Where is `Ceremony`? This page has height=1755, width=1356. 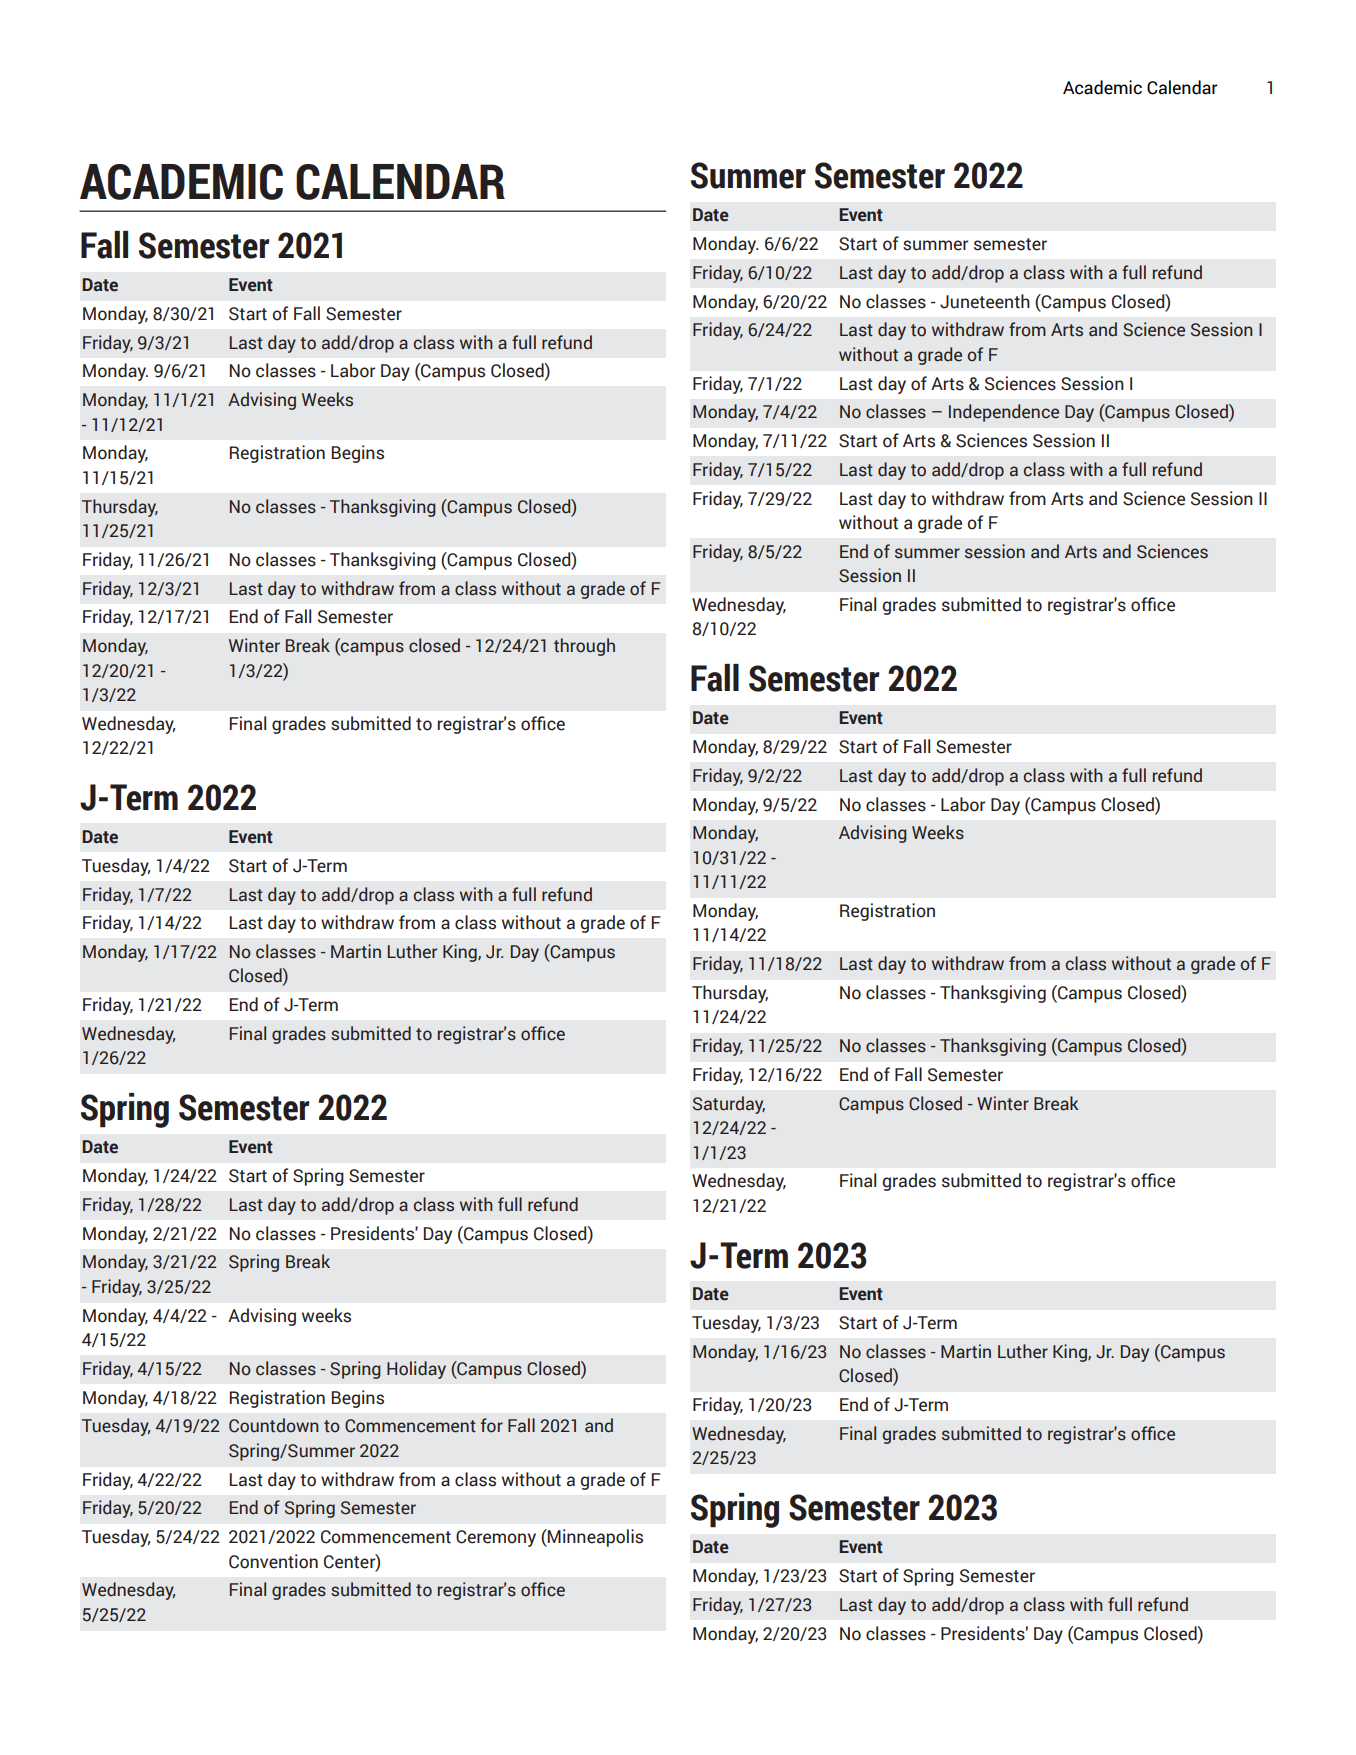 Ceremony is located at coordinates (496, 1538).
